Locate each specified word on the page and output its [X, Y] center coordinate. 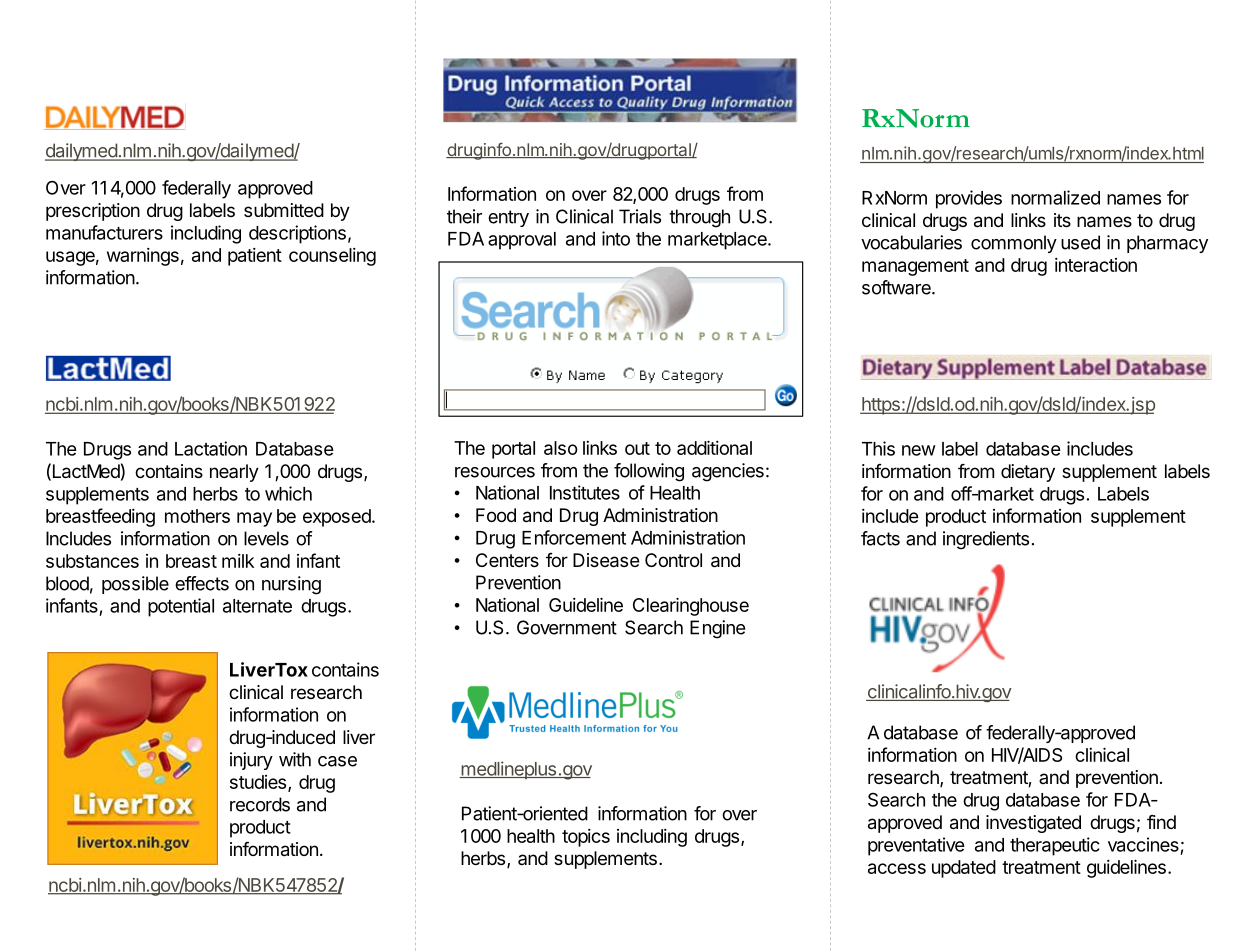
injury [251, 761]
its [1062, 220]
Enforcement [574, 537]
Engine [717, 629]
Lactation [211, 448]
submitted [284, 210]
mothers [197, 516]
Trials [640, 216]
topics [586, 838]
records [260, 804]
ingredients [986, 540]
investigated [1033, 824]
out [637, 448]
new [919, 450]
